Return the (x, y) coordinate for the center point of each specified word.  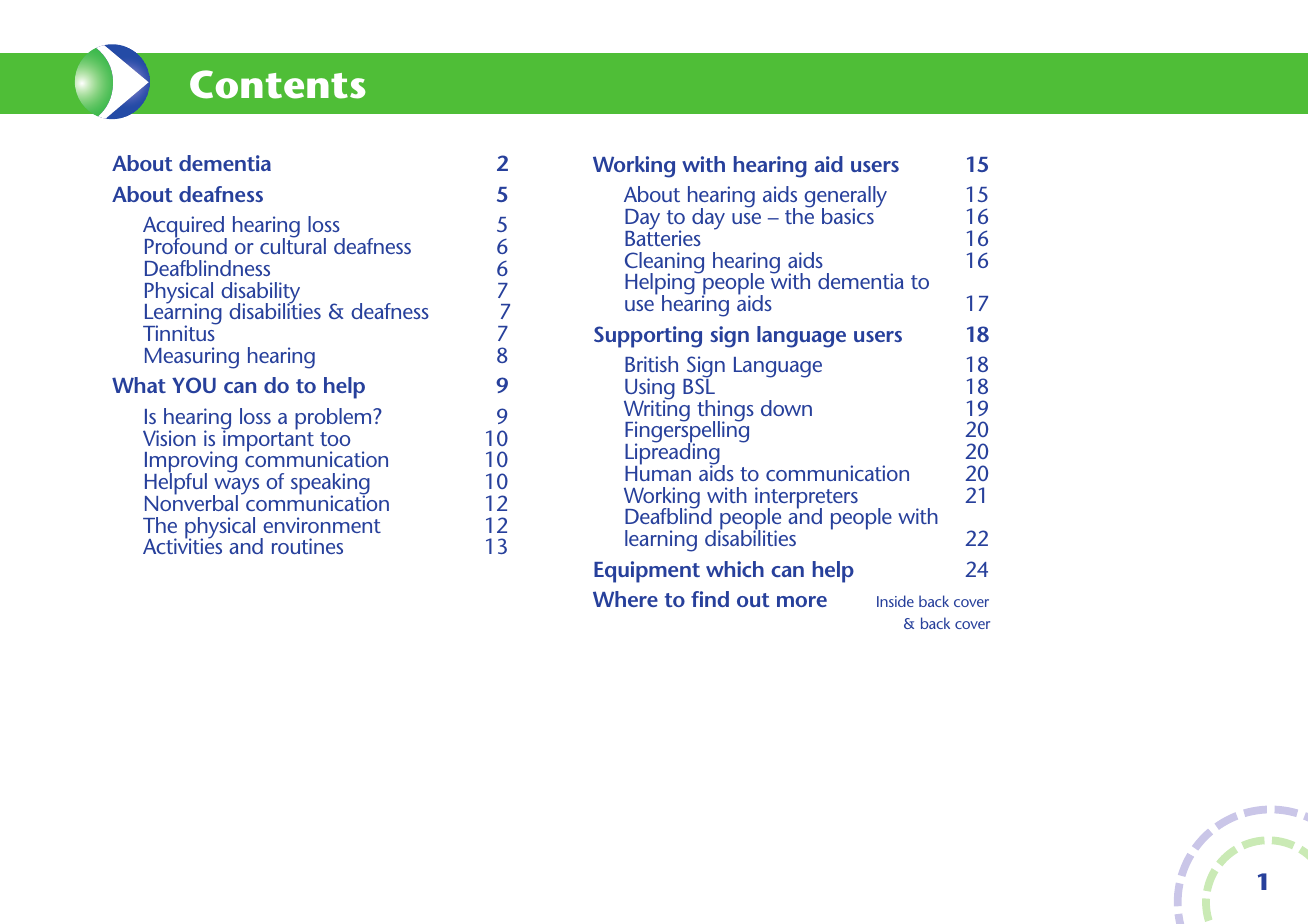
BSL (699, 385)
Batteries (663, 237)
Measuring (192, 358)
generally (845, 198)
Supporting (648, 337)
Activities (182, 545)
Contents (278, 84)
